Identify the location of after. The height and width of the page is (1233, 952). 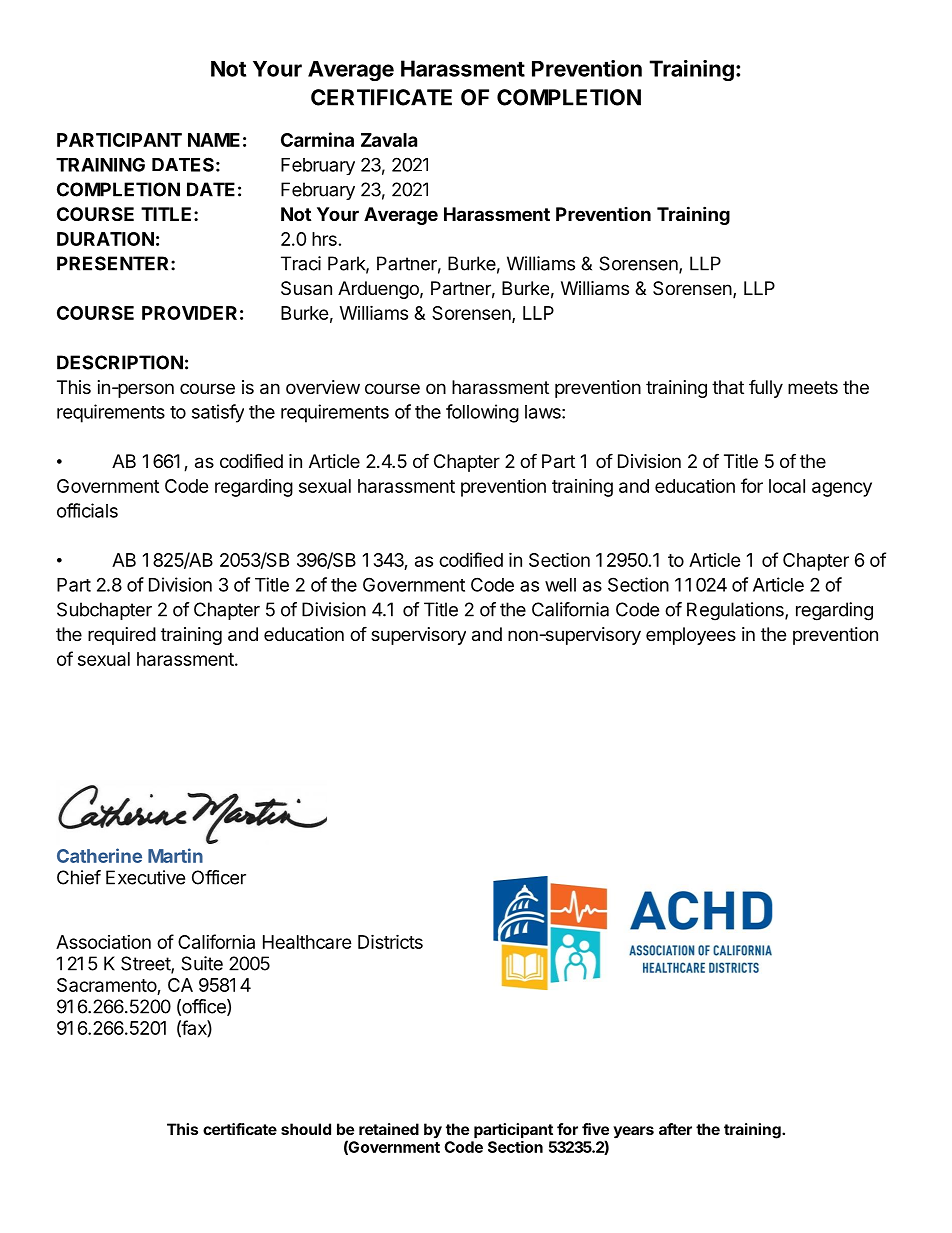
(675, 1129).
